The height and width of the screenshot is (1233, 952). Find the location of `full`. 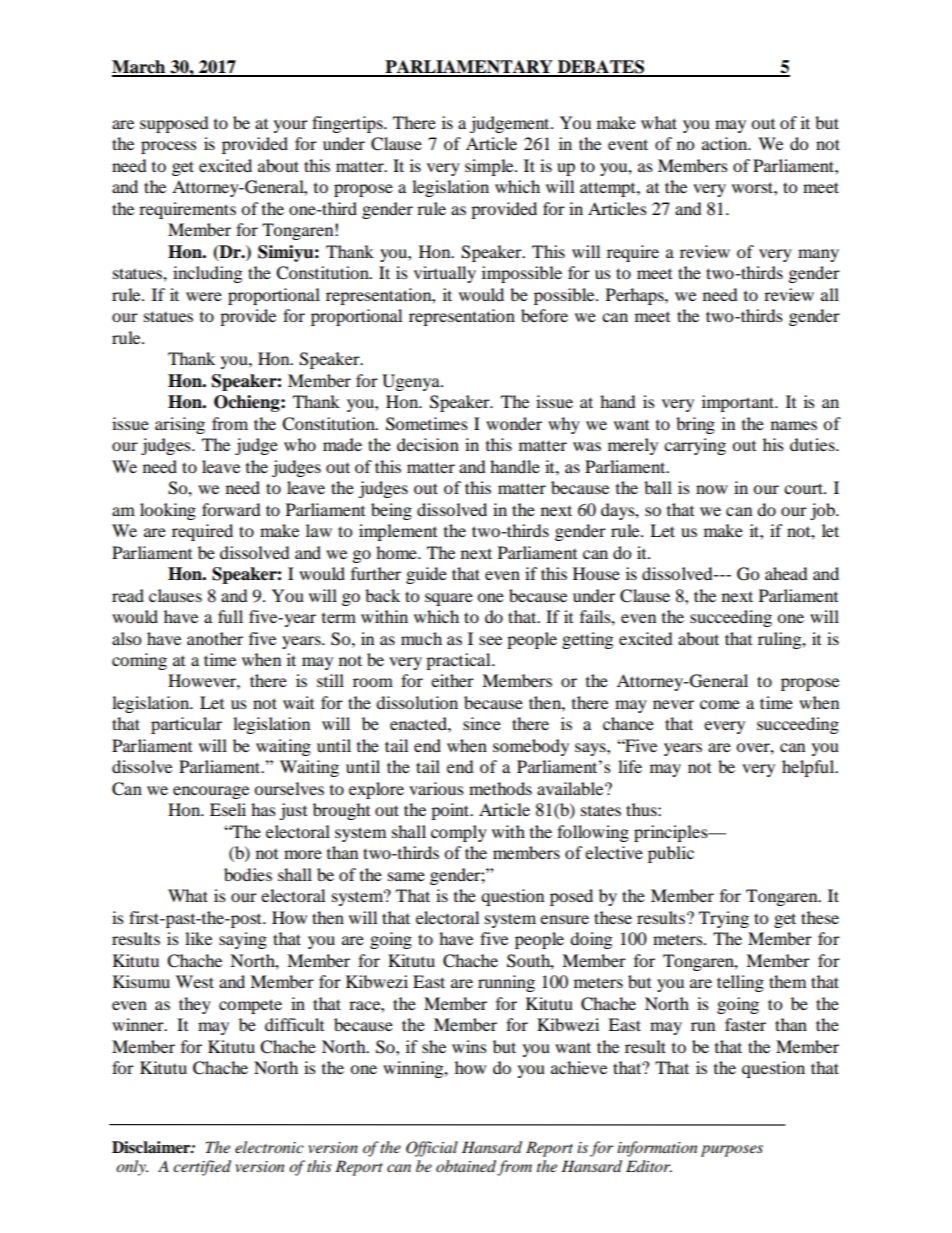

full is located at coordinates (230, 616).
